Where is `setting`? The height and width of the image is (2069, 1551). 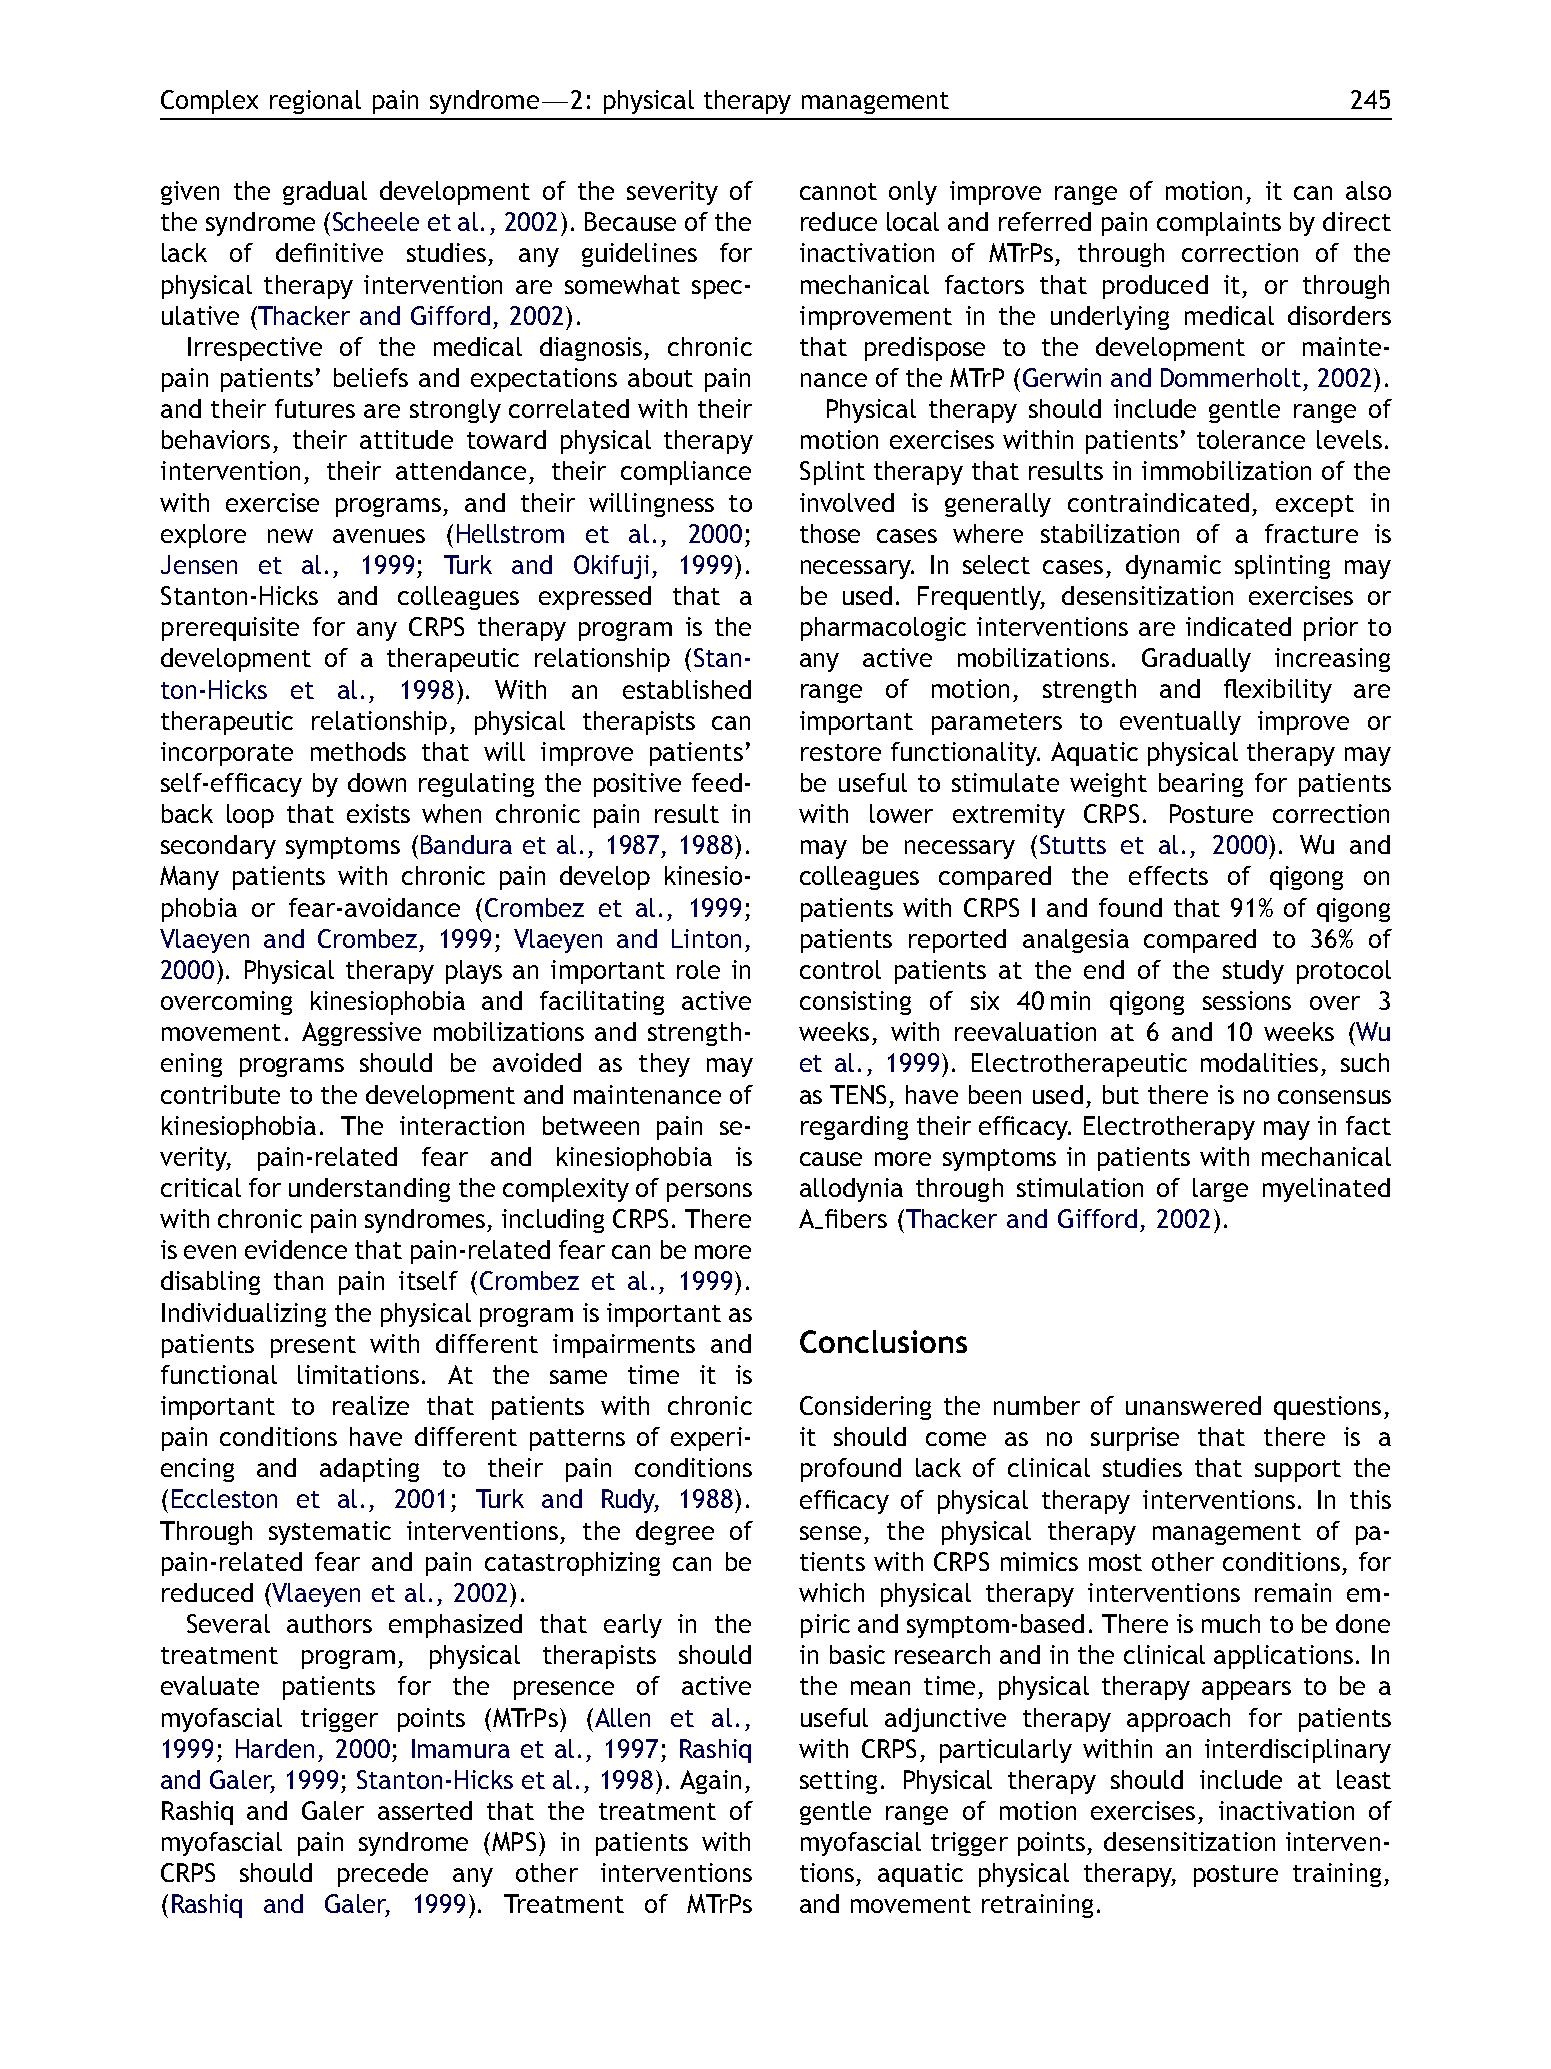 setting is located at coordinates (838, 1782).
